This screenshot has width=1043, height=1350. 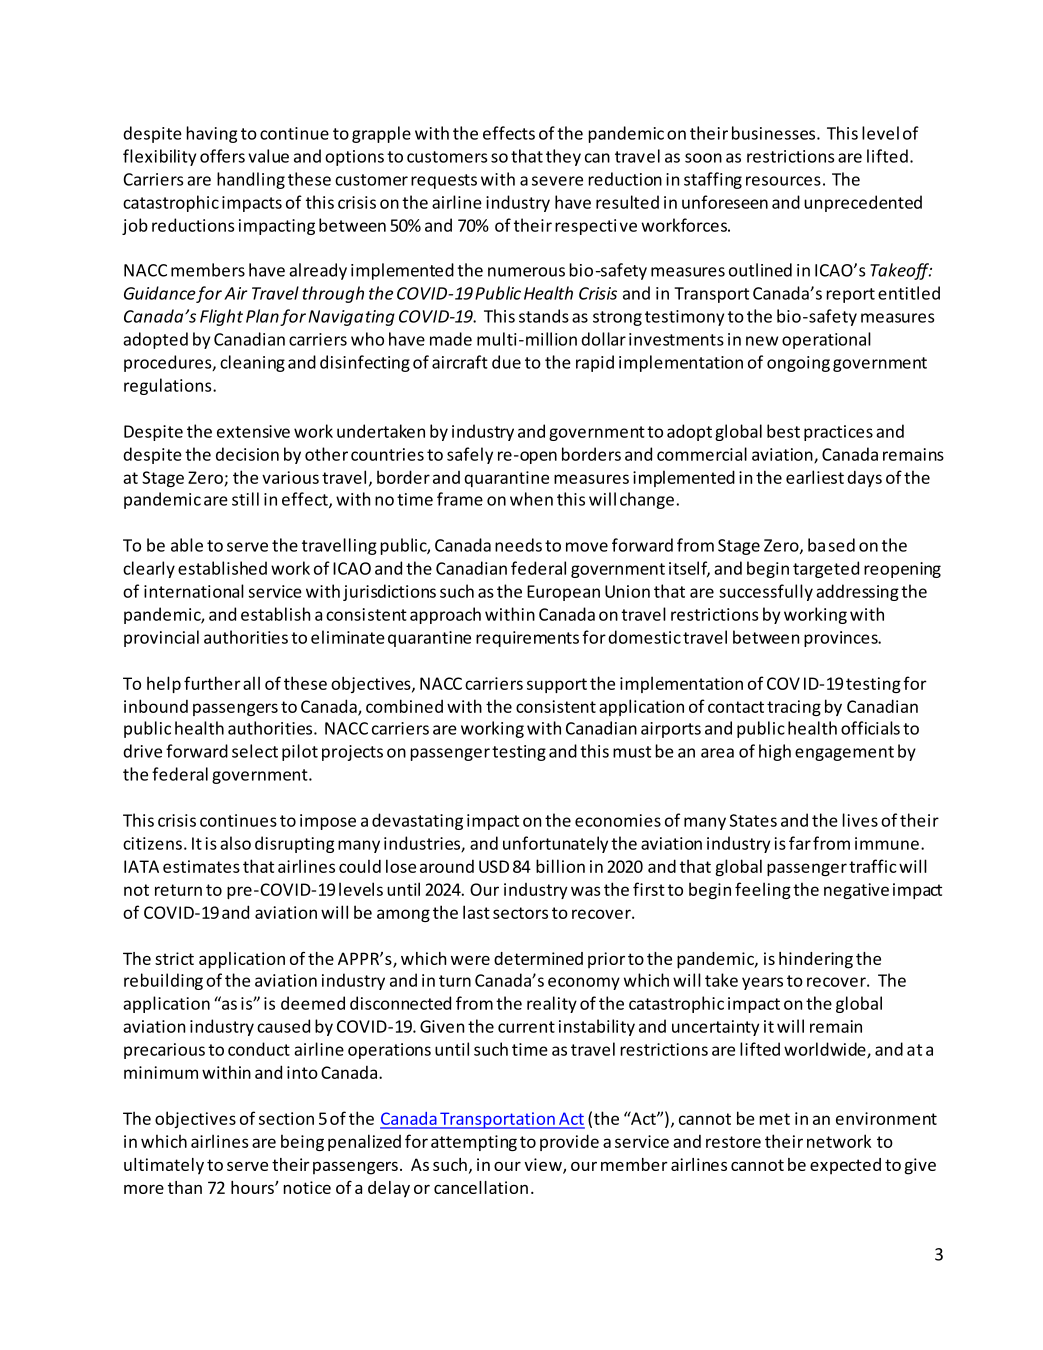 What do you see at coordinates (253, 431) in the screenshot?
I see `extensive` at bounding box center [253, 431].
